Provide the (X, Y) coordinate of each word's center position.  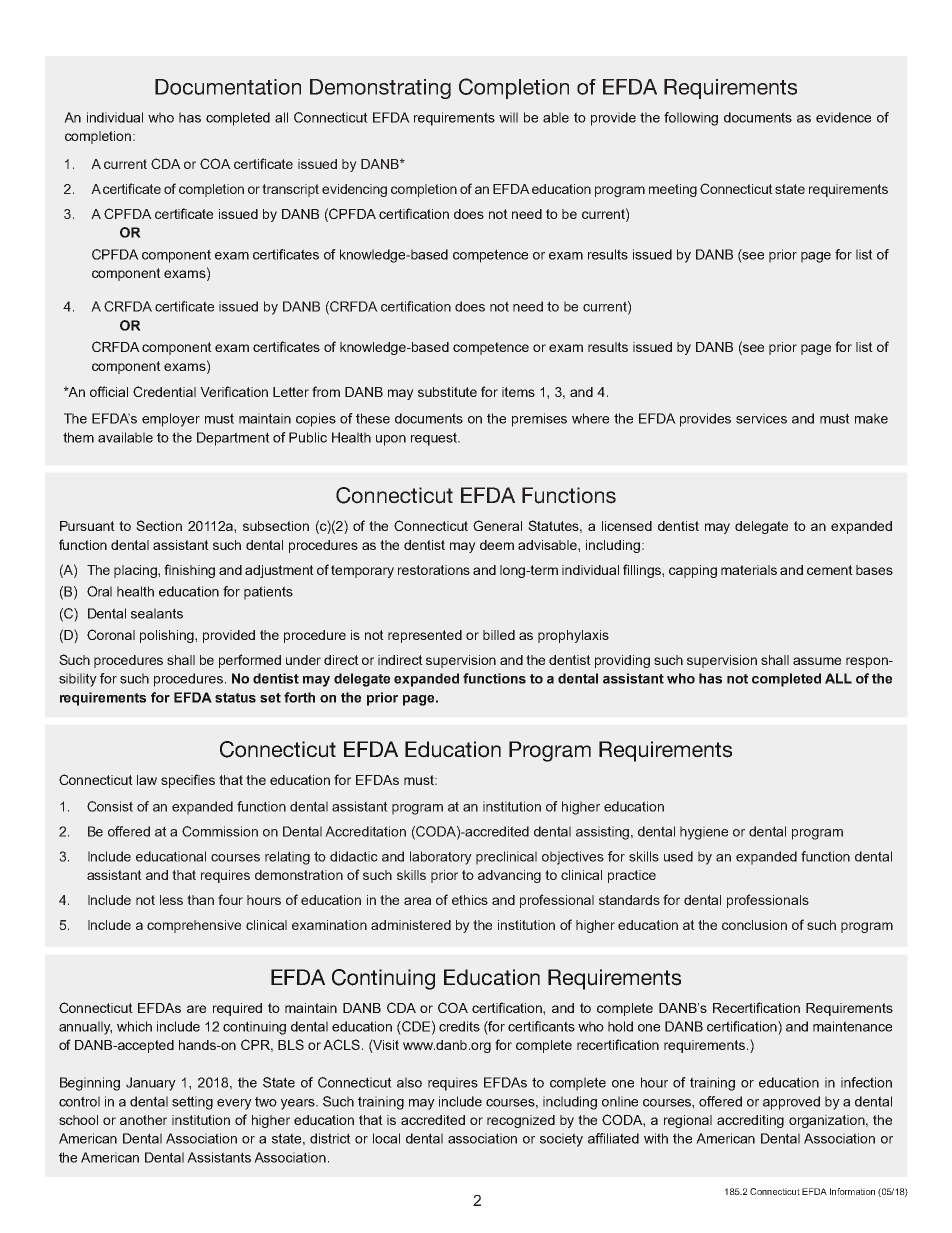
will (508, 117)
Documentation (228, 87)
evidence (843, 117)
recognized (521, 1121)
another (143, 1120)
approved (791, 1103)
